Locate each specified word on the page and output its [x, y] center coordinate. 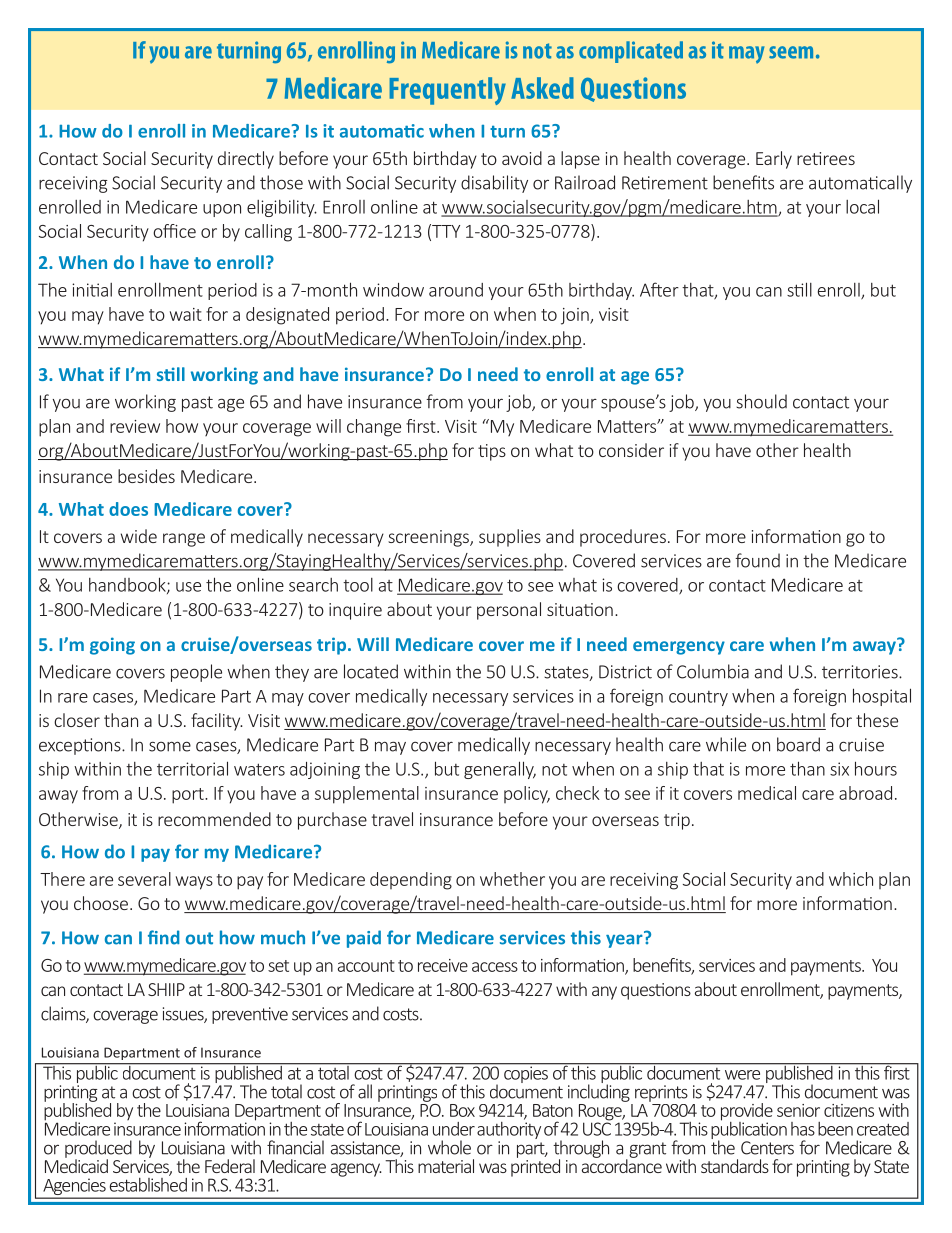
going [112, 646]
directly [246, 160]
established [148, 1183]
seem [791, 52]
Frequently [447, 91]
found [757, 560]
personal [509, 611]
